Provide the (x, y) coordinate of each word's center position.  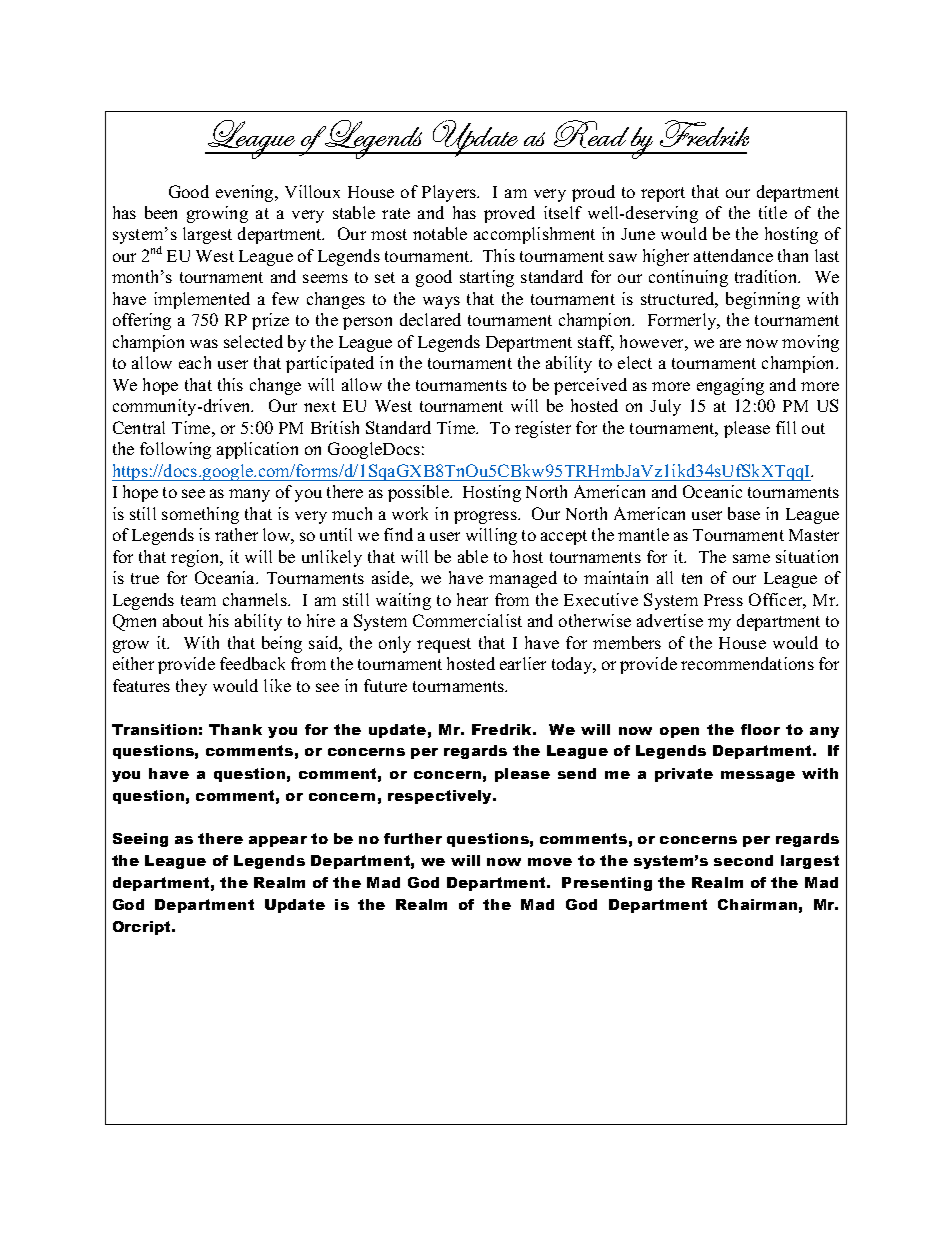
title (773, 212)
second (743, 860)
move (550, 862)
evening (246, 193)
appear (278, 841)
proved (509, 214)
